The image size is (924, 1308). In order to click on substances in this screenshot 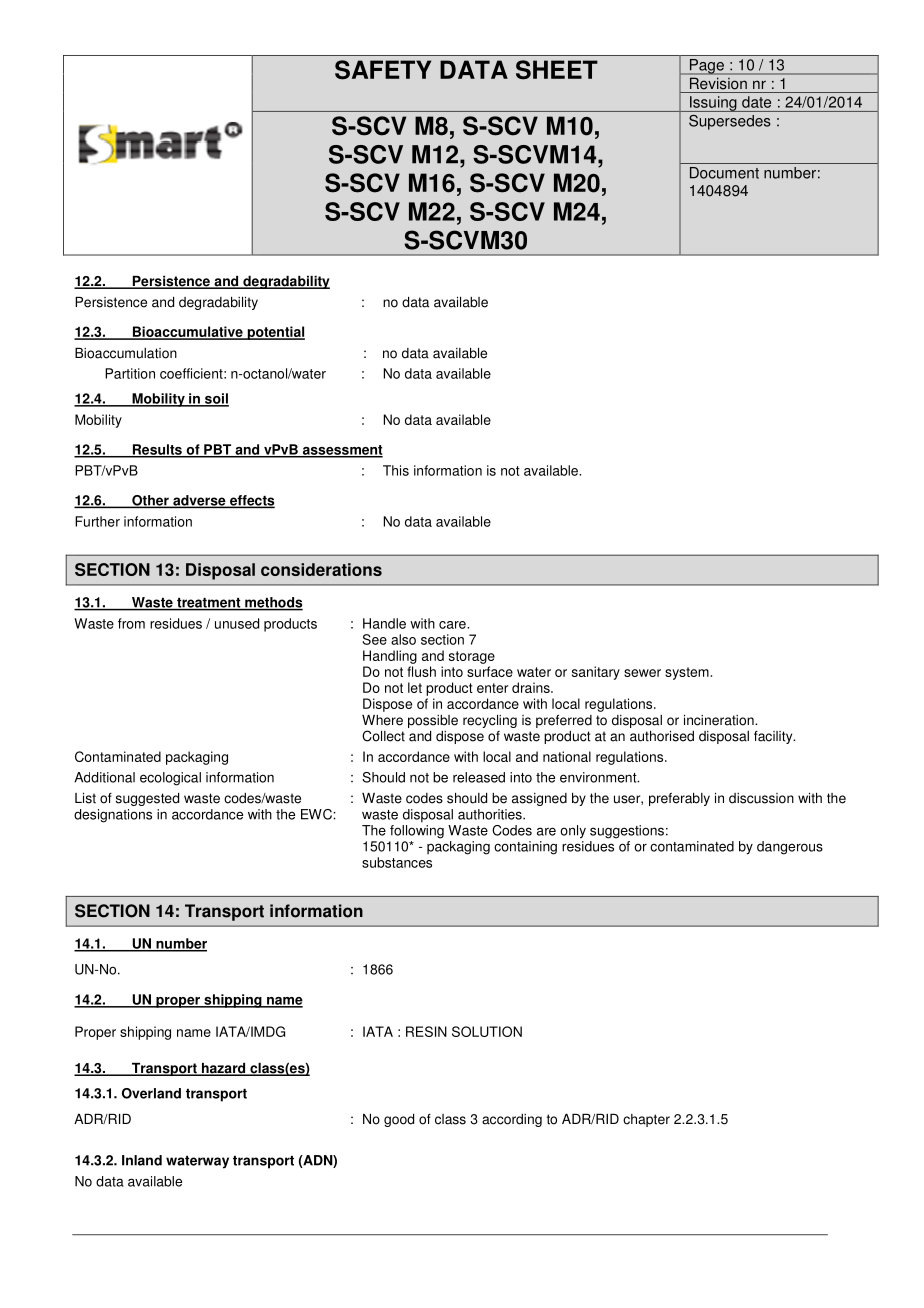, I will do `click(397, 862)`.
